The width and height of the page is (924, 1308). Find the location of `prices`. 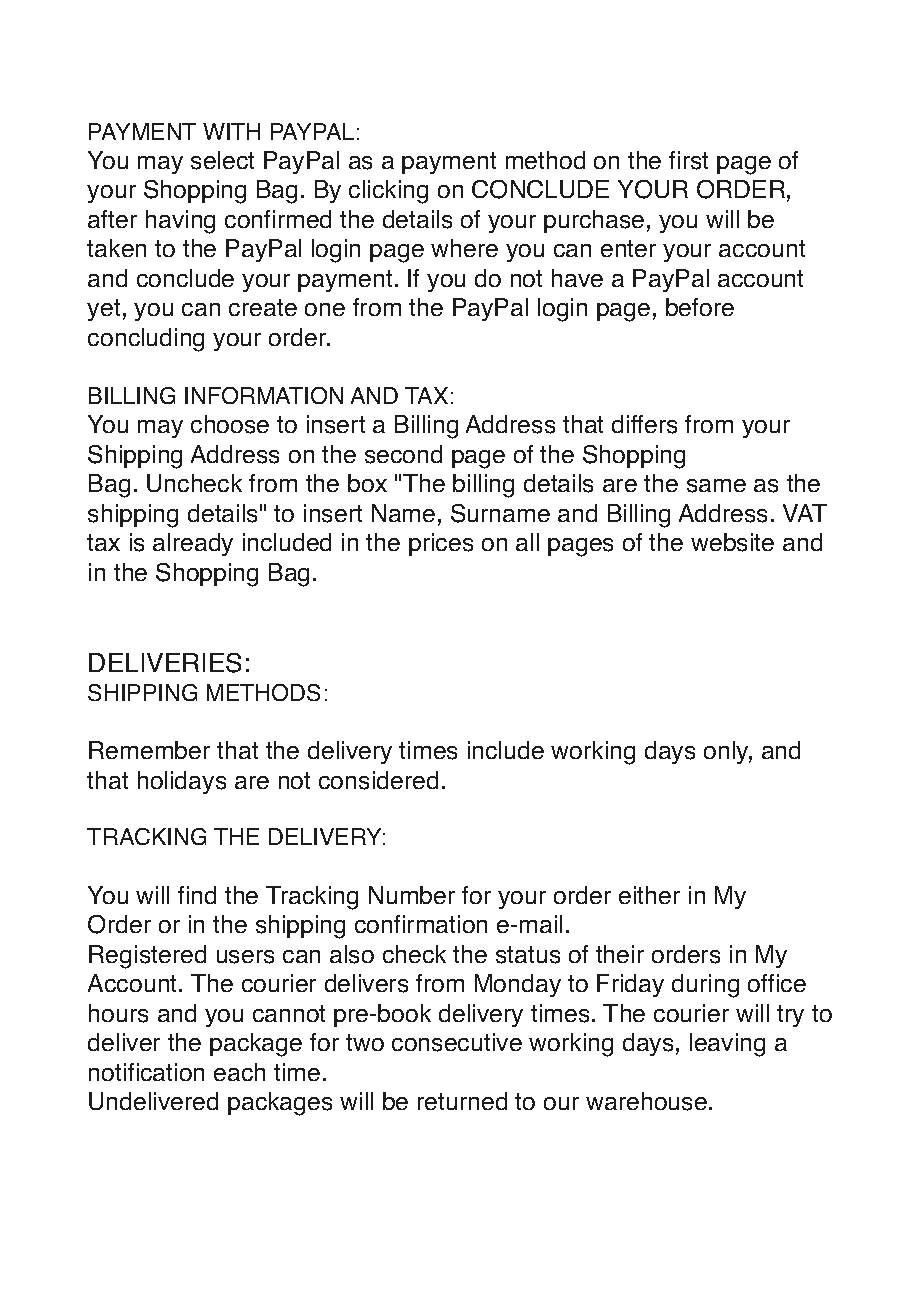

prices is located at coordinates (441, 544).
